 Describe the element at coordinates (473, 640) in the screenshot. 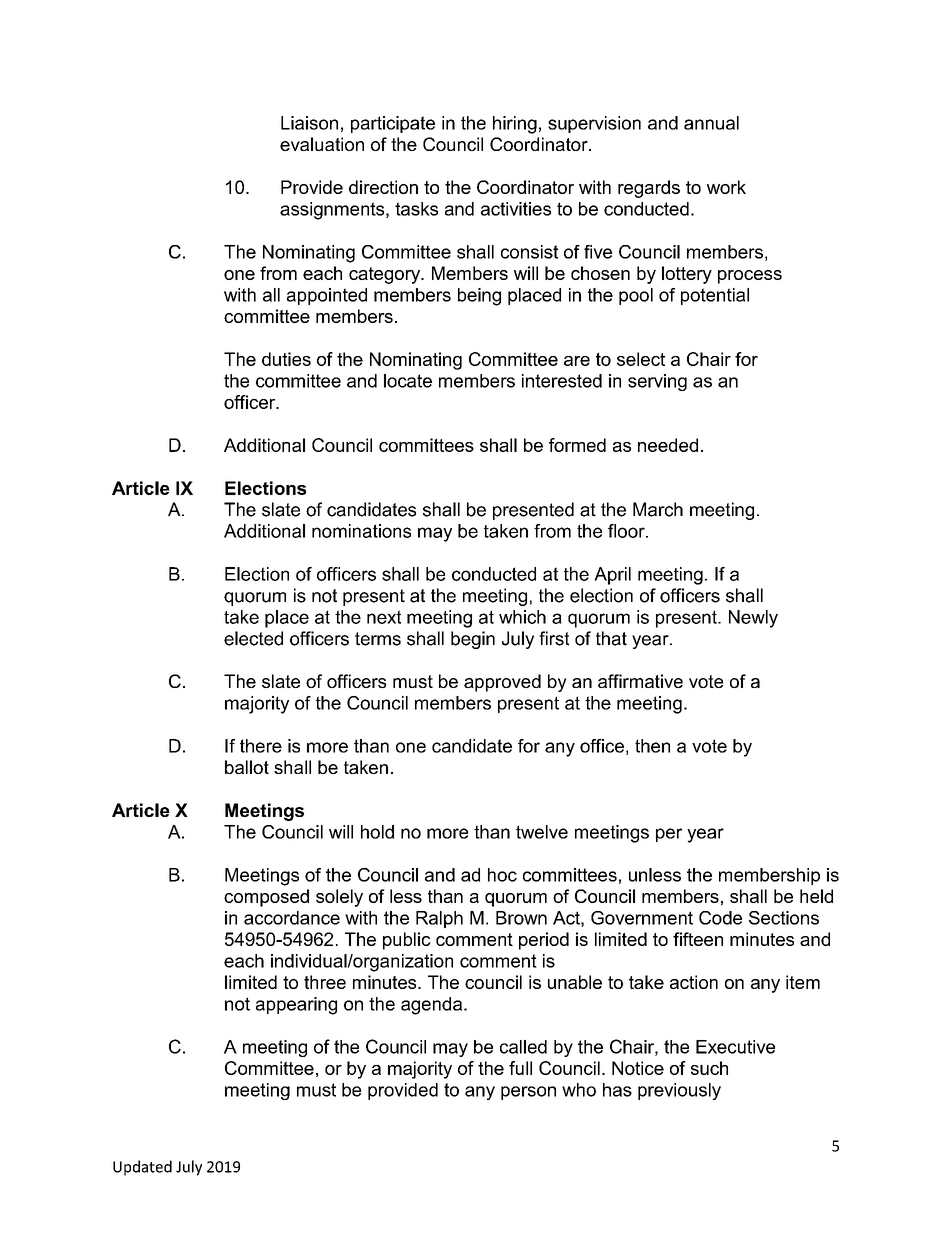

I see `begin` at that location.
